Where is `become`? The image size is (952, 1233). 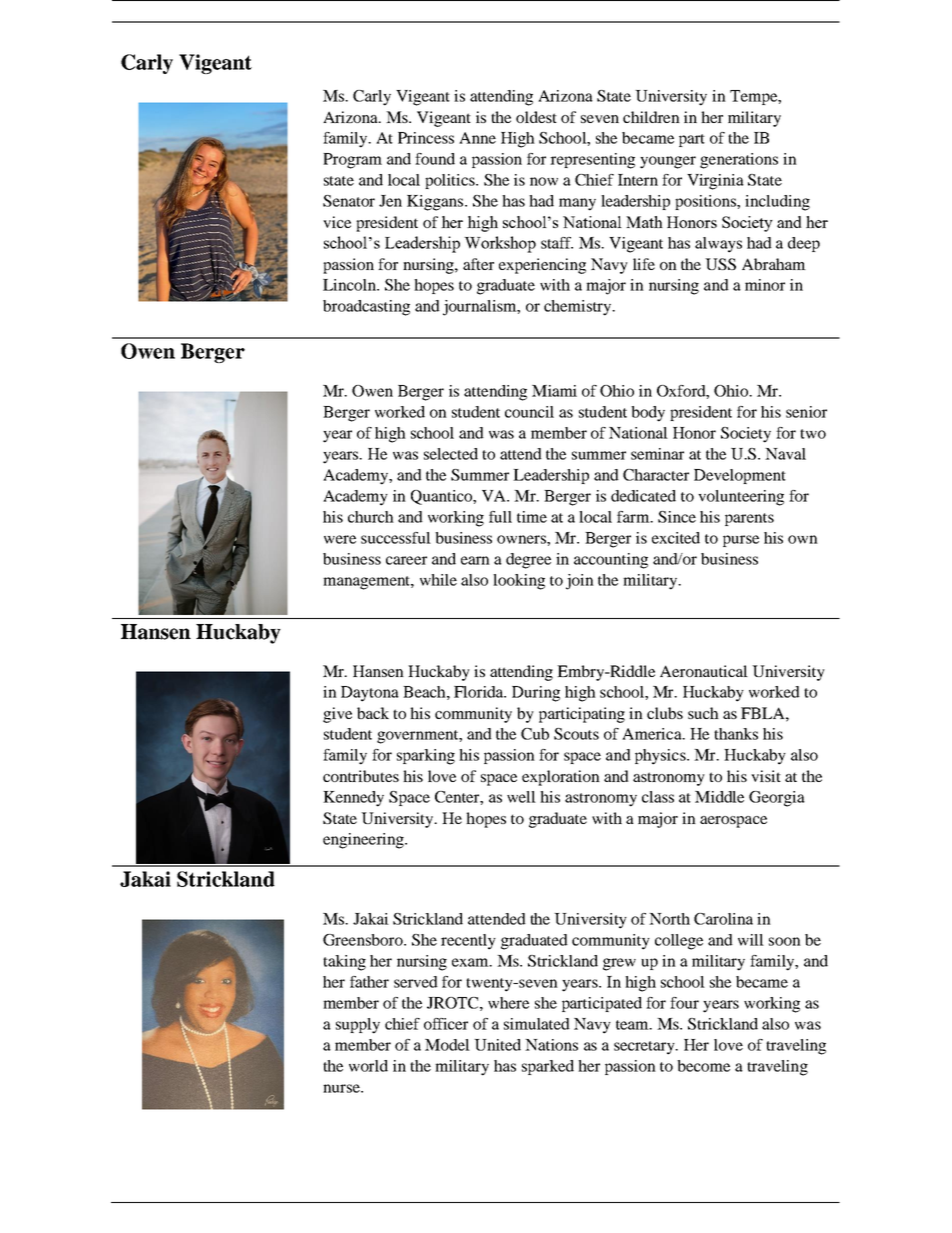 become is located at coordinates (703, 1066).
